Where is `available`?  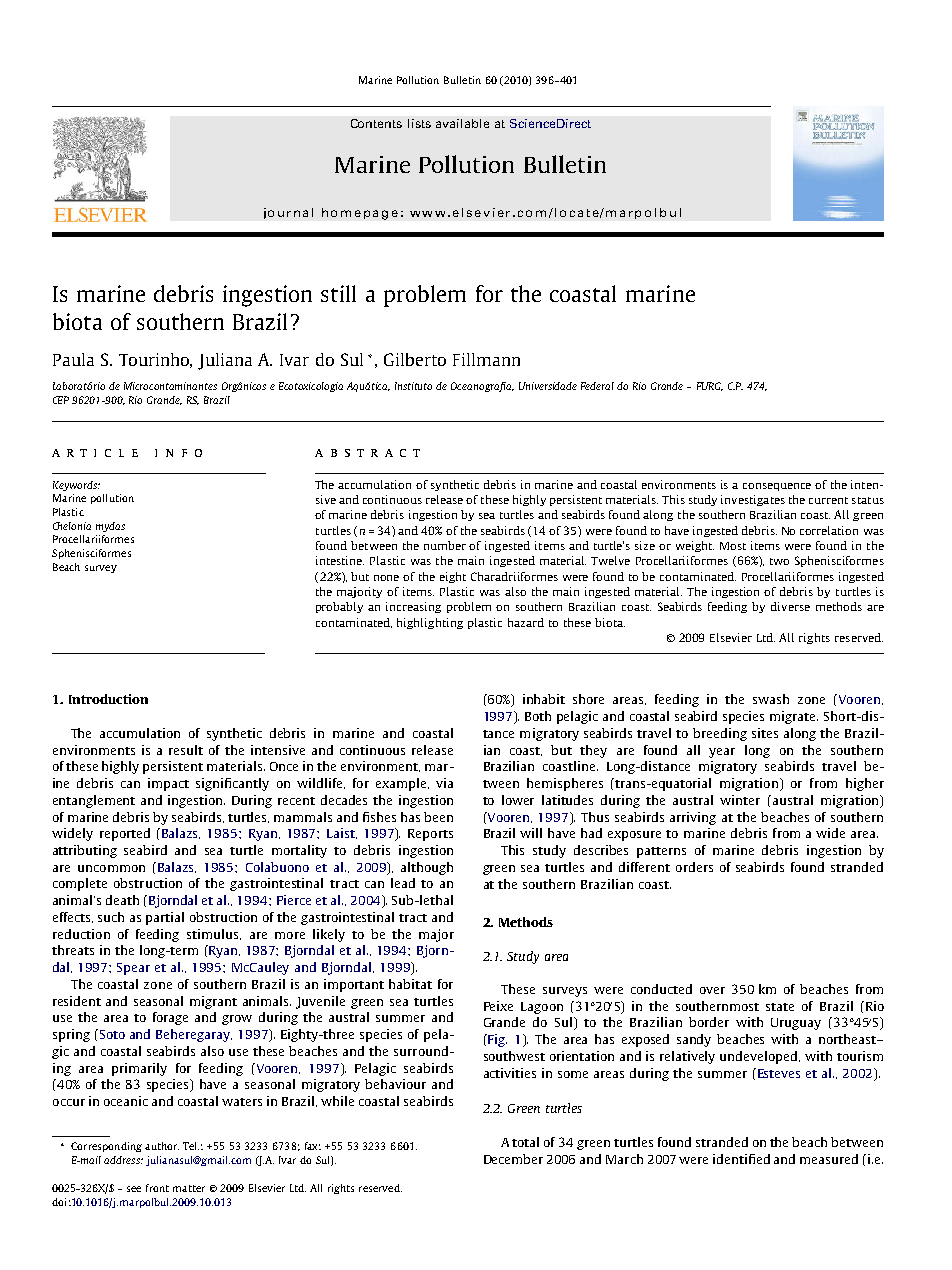
available is located at coordinates (462, 123).
